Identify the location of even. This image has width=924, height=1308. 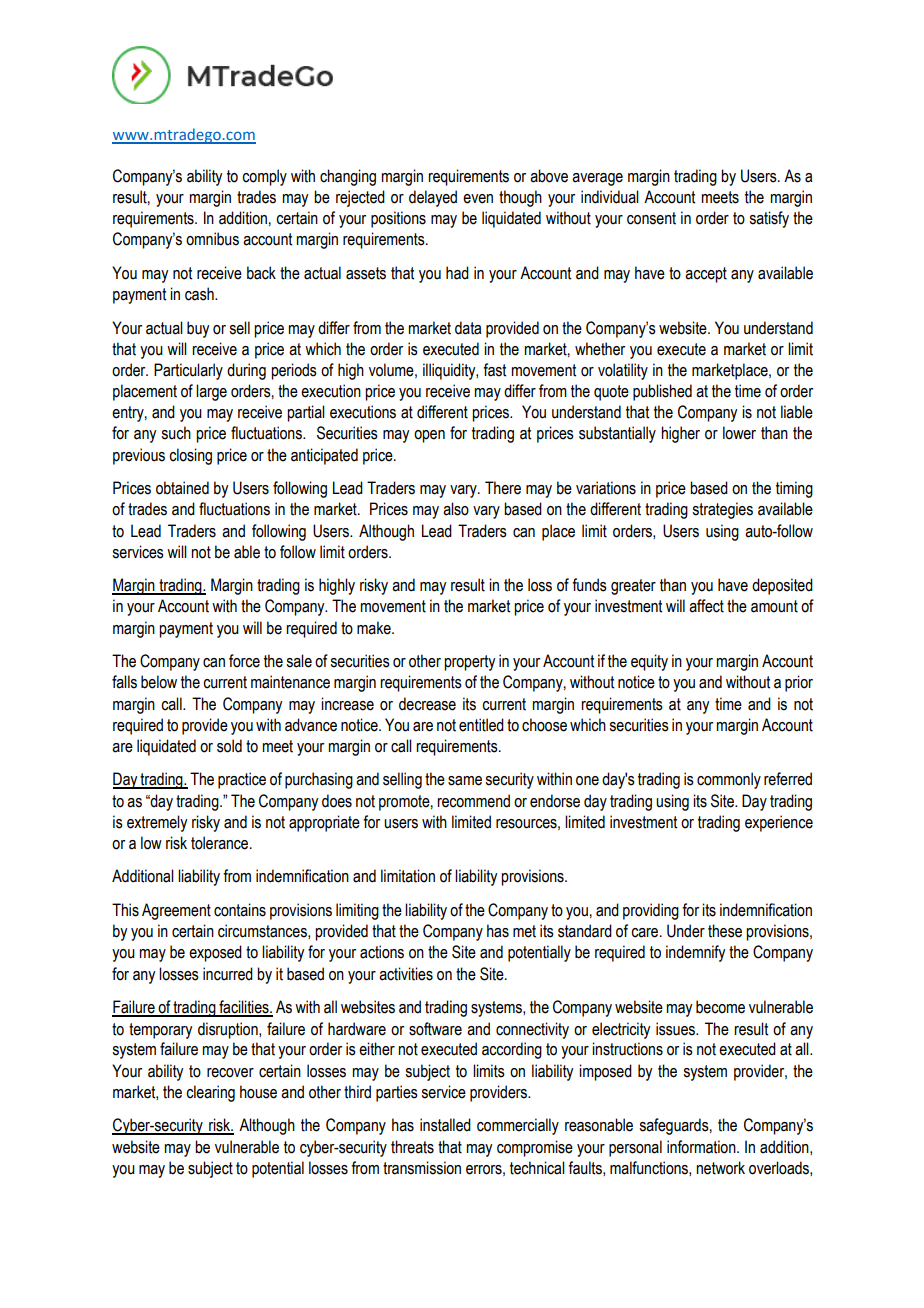
(478, 199).
